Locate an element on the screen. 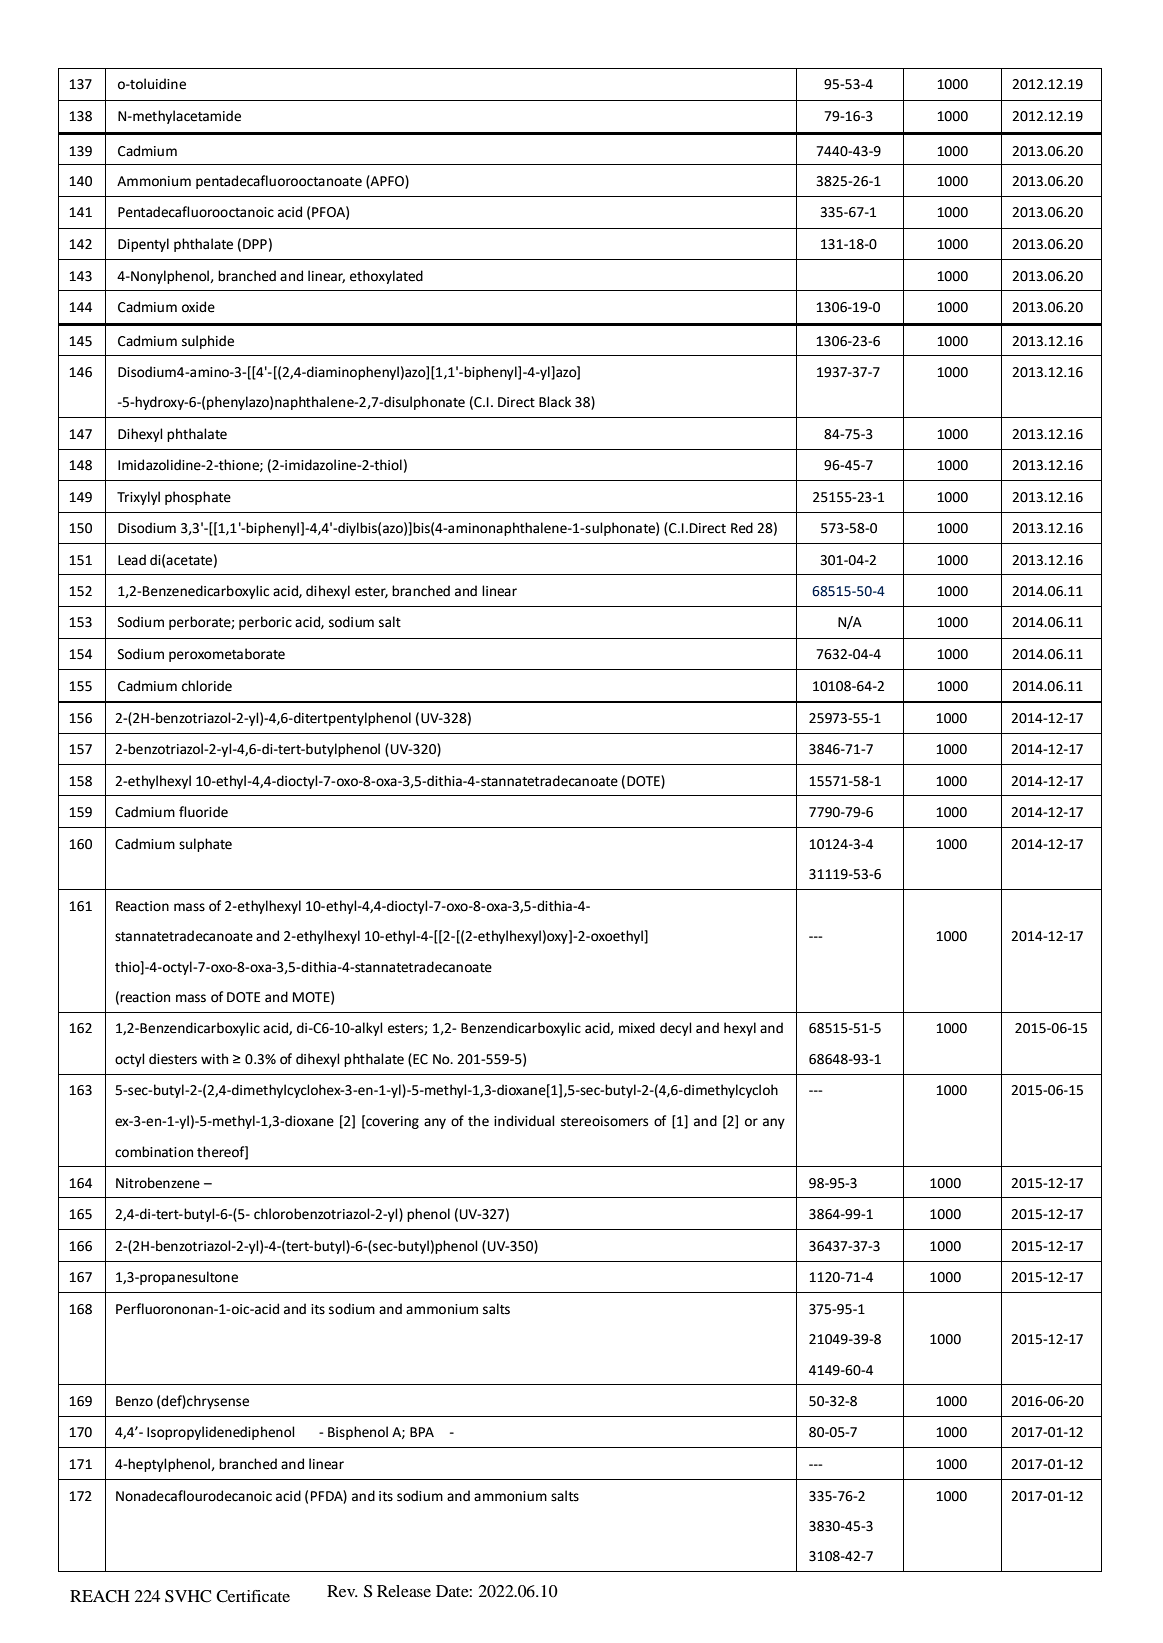 This screenshot has width=1163, height=1643. Black is located at coordinates (555, 402).
